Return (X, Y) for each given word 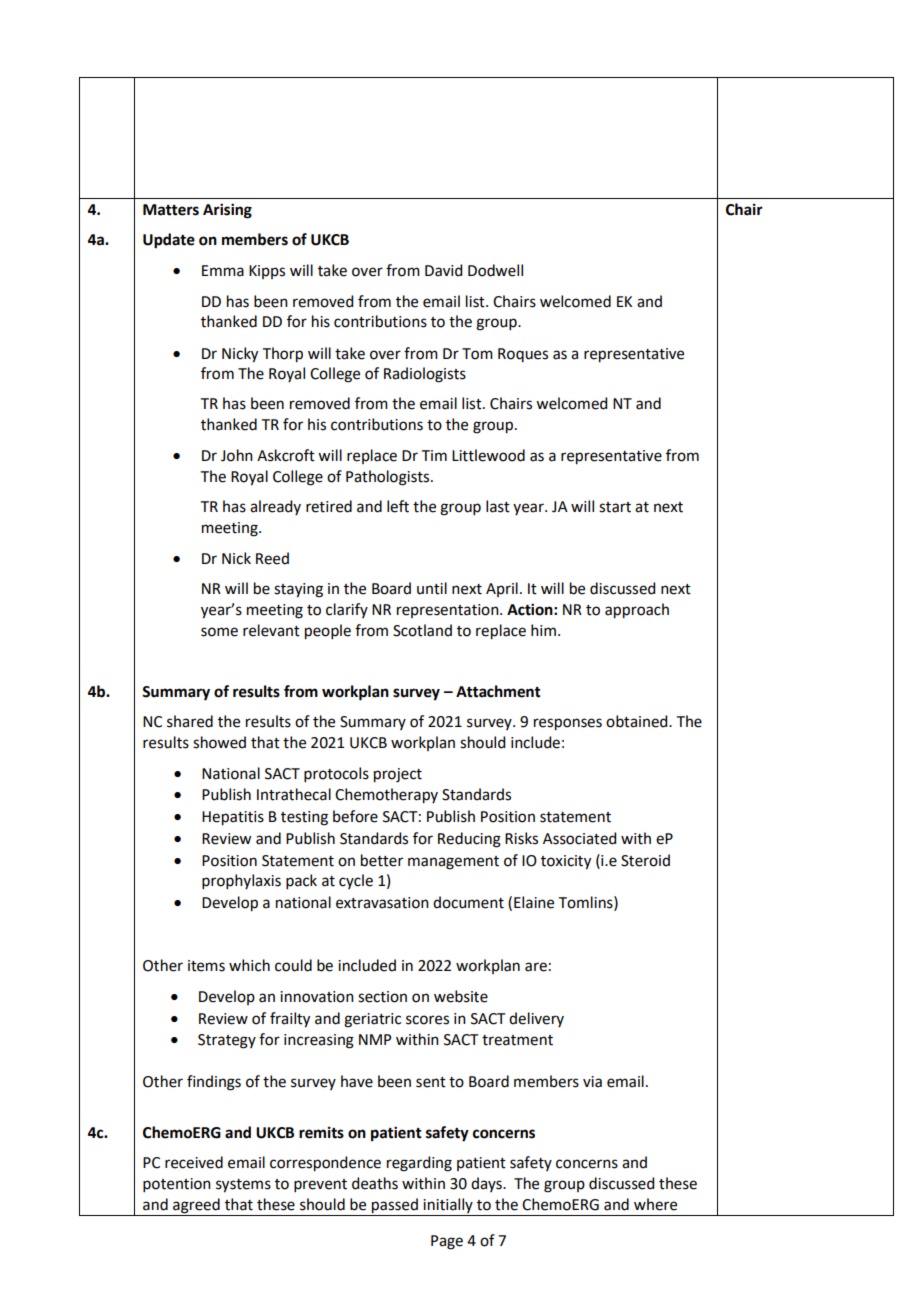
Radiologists (425, 375)
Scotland (422, 630)
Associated (579, 838)
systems (243, 1186)
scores (427, 1020)
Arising (227, 211)
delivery (536, 1019)
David (443, 270)
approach (637, 611)
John (237, 455)
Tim (434, 455)
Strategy (227, 1041)
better (382, 860)
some (219, 632)
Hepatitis (233, 818)
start (615, 507)
